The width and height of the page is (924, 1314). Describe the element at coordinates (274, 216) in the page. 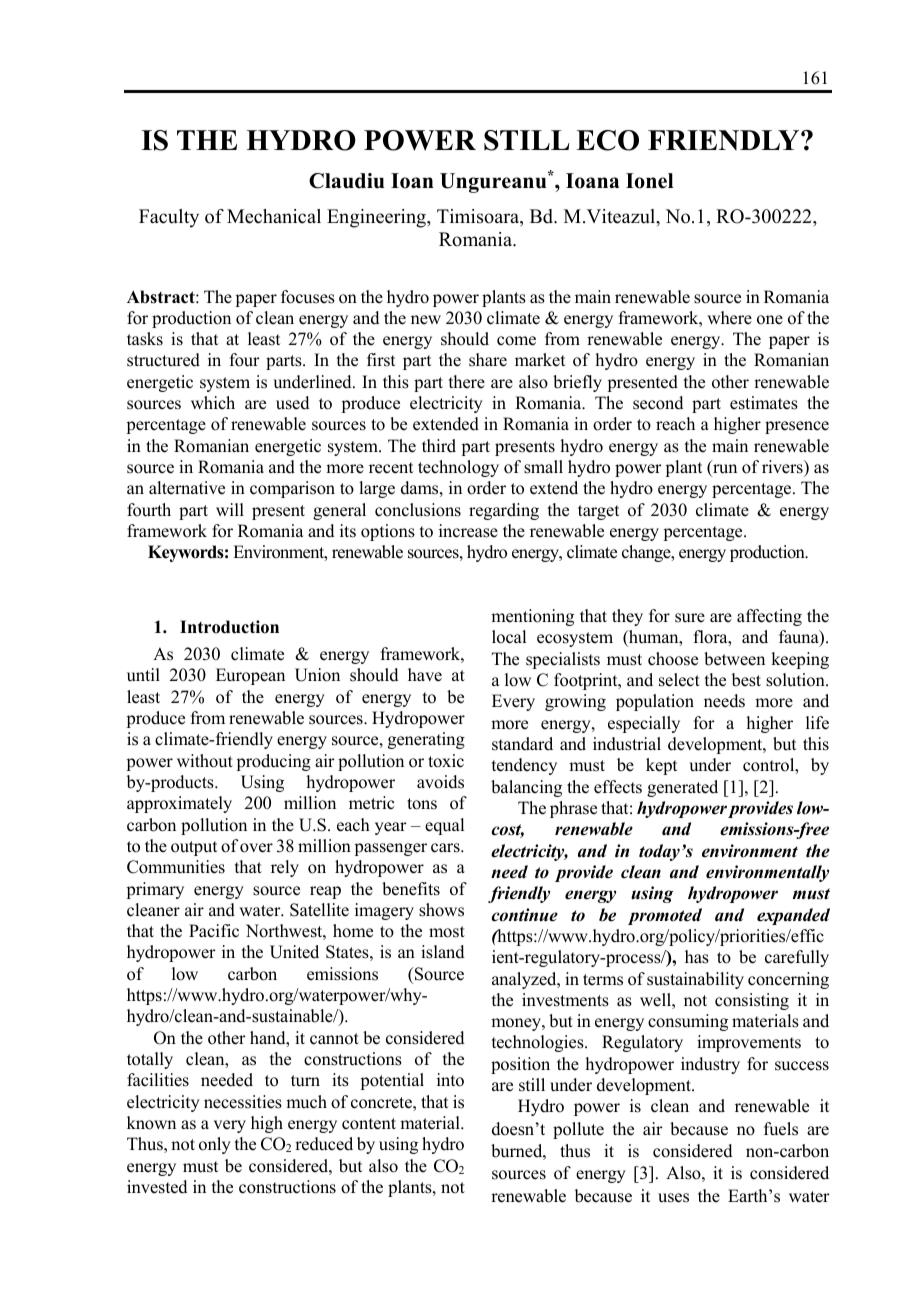

I see `Mechanical` at that location.
